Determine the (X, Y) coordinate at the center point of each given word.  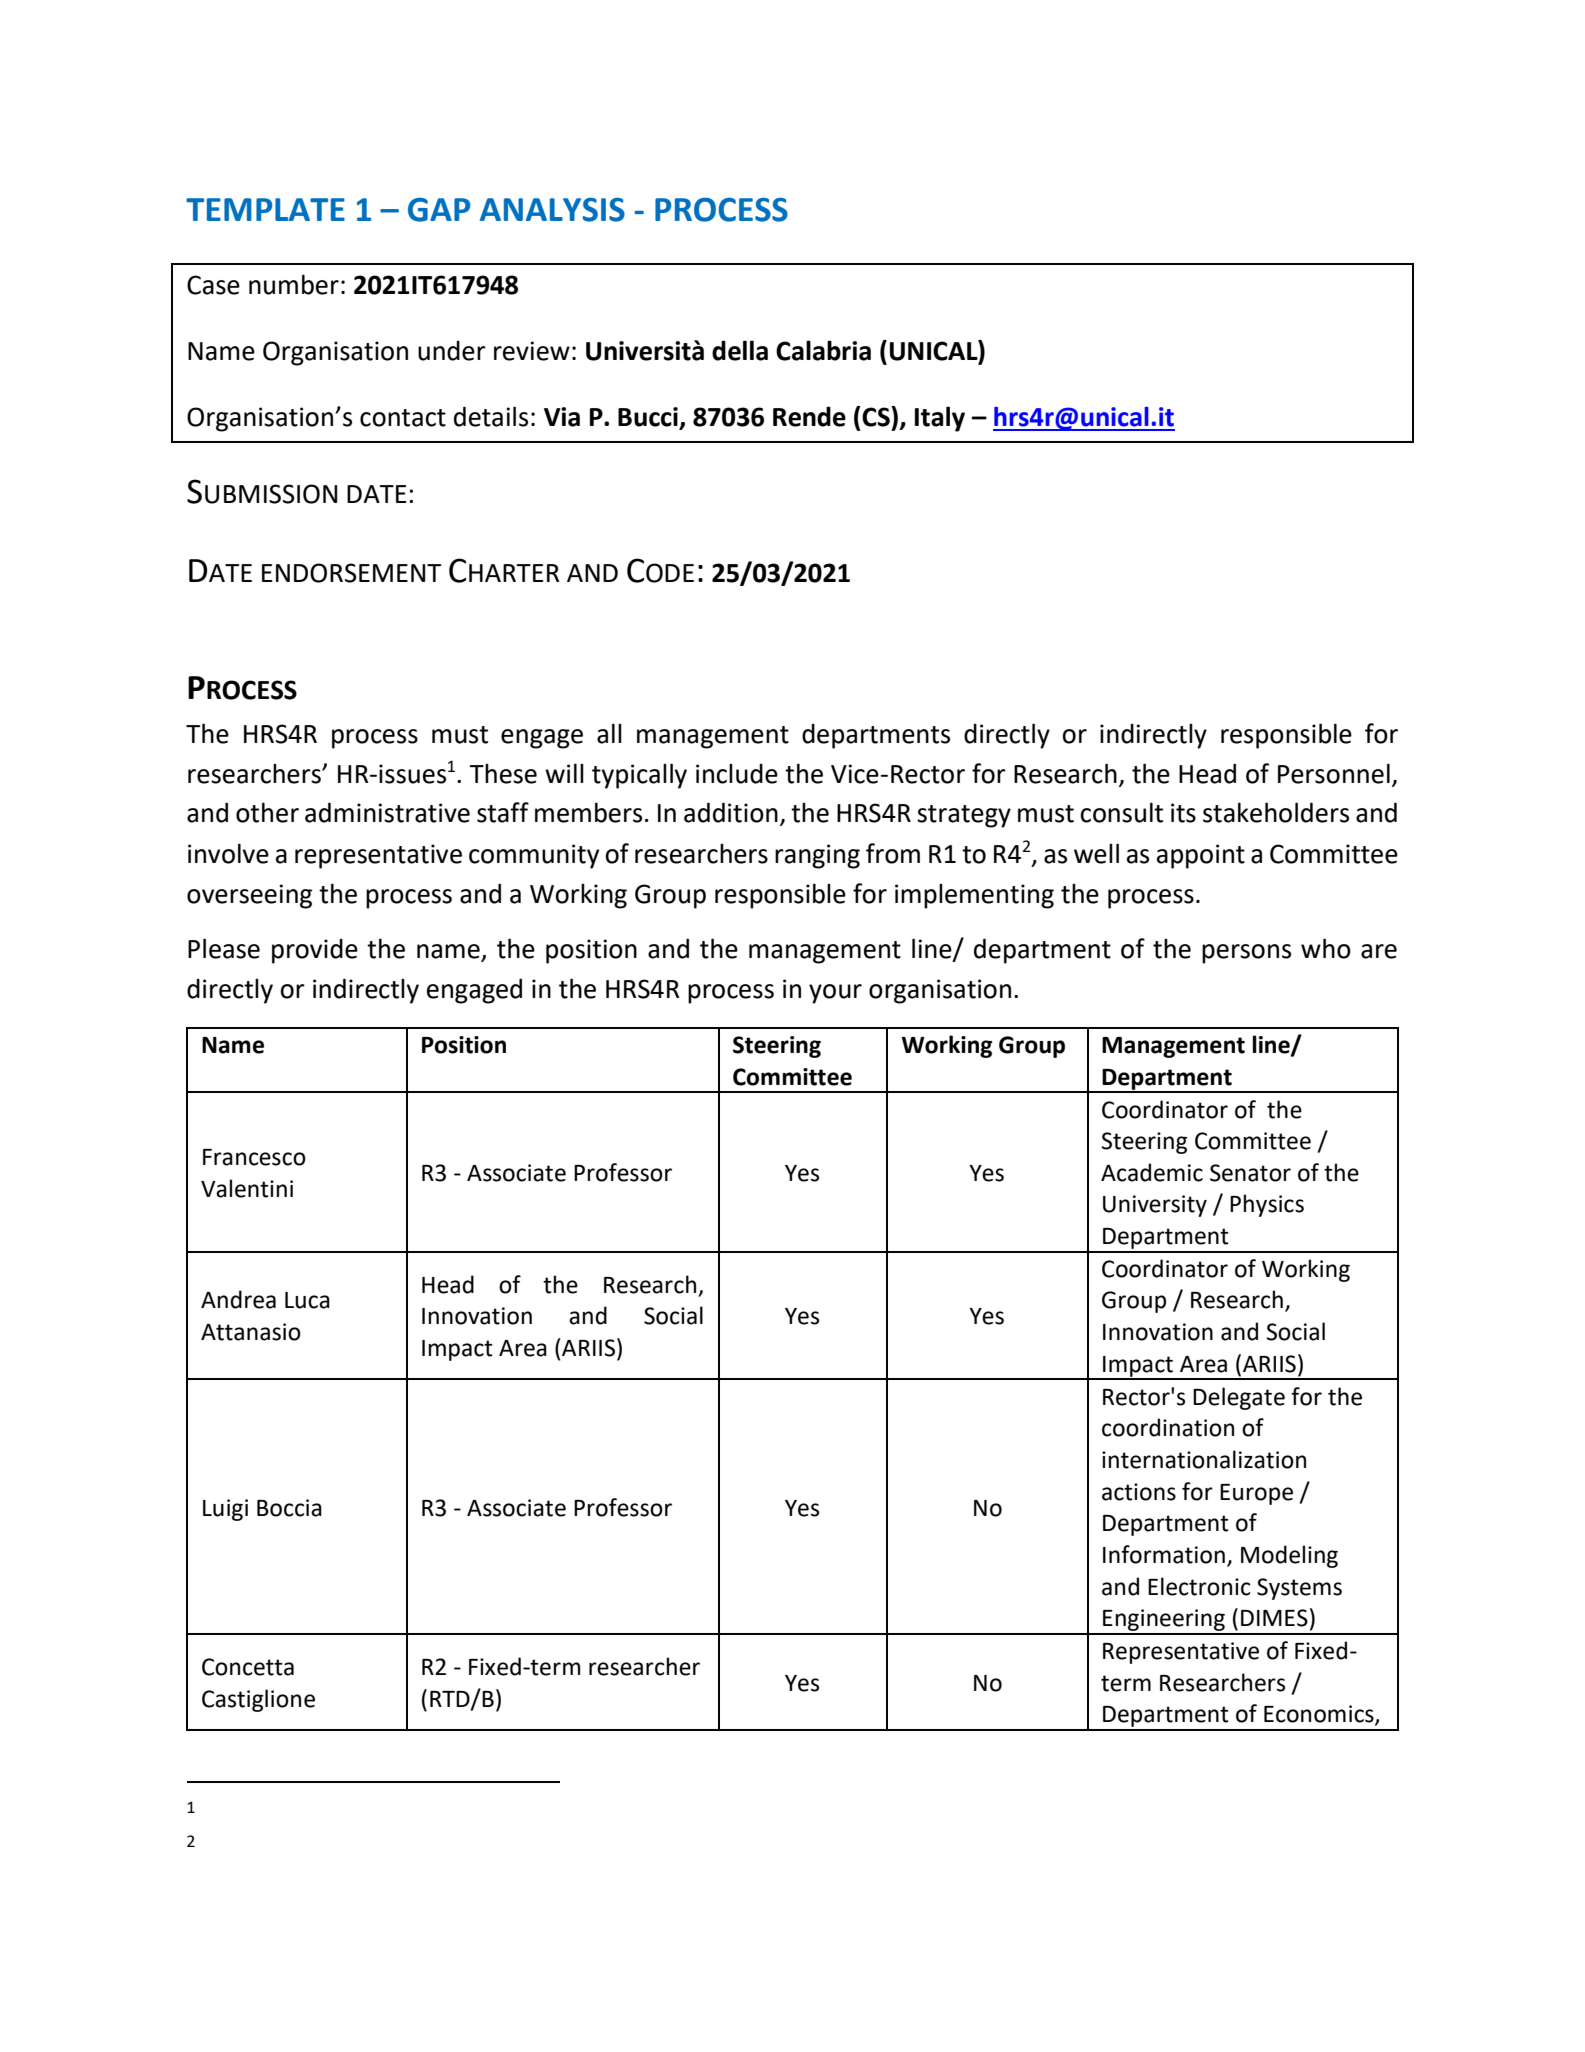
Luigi (225, 1510)
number (294, 284)
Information (1164, 1554)
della (740, 350)
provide (315, 951)
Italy (940, 419)
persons (1246, 954)
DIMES (1274, 1618)
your (835, 994)
